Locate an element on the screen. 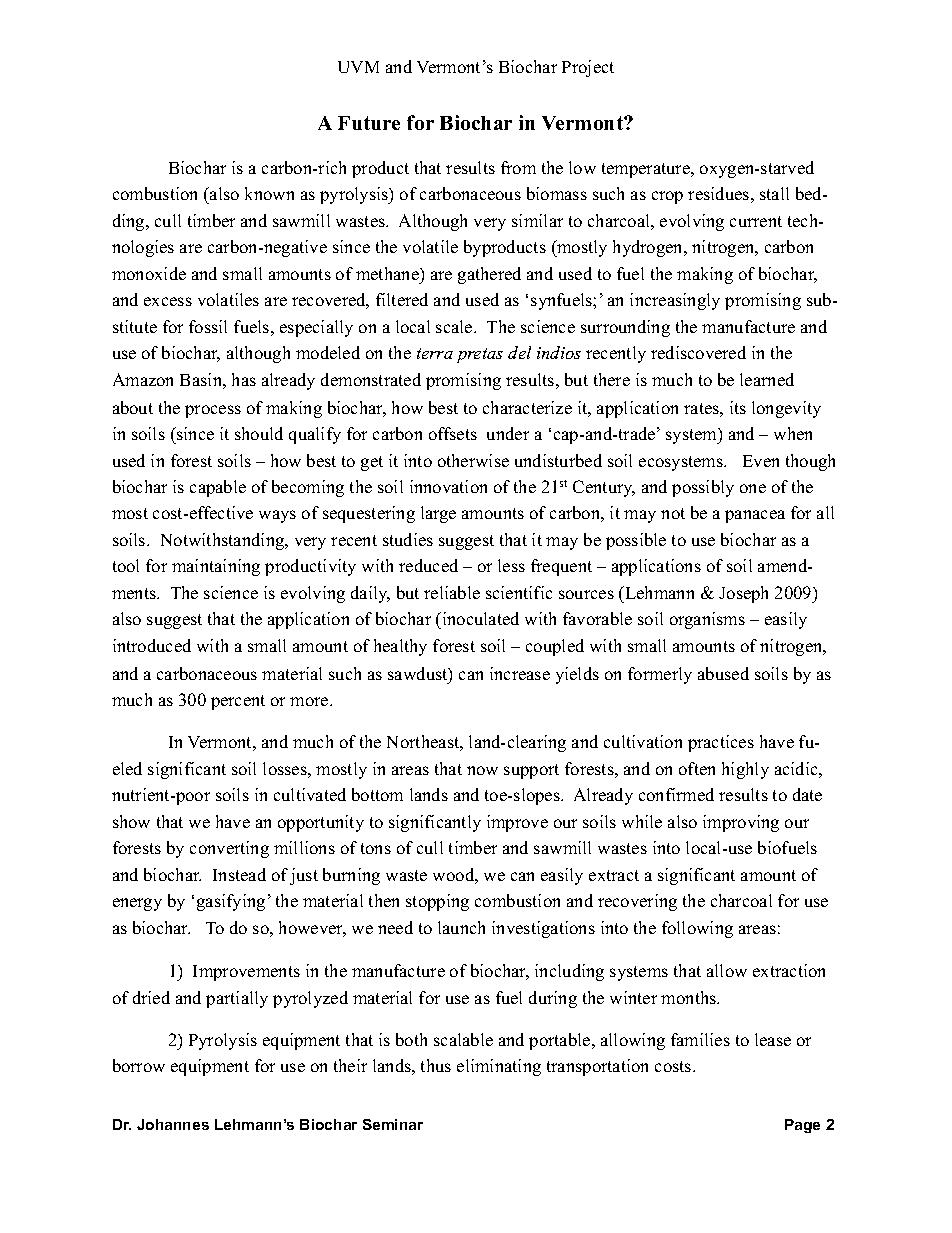 This screenshot has width=952, height=1233. improving is located at coordinates (741, 823).
